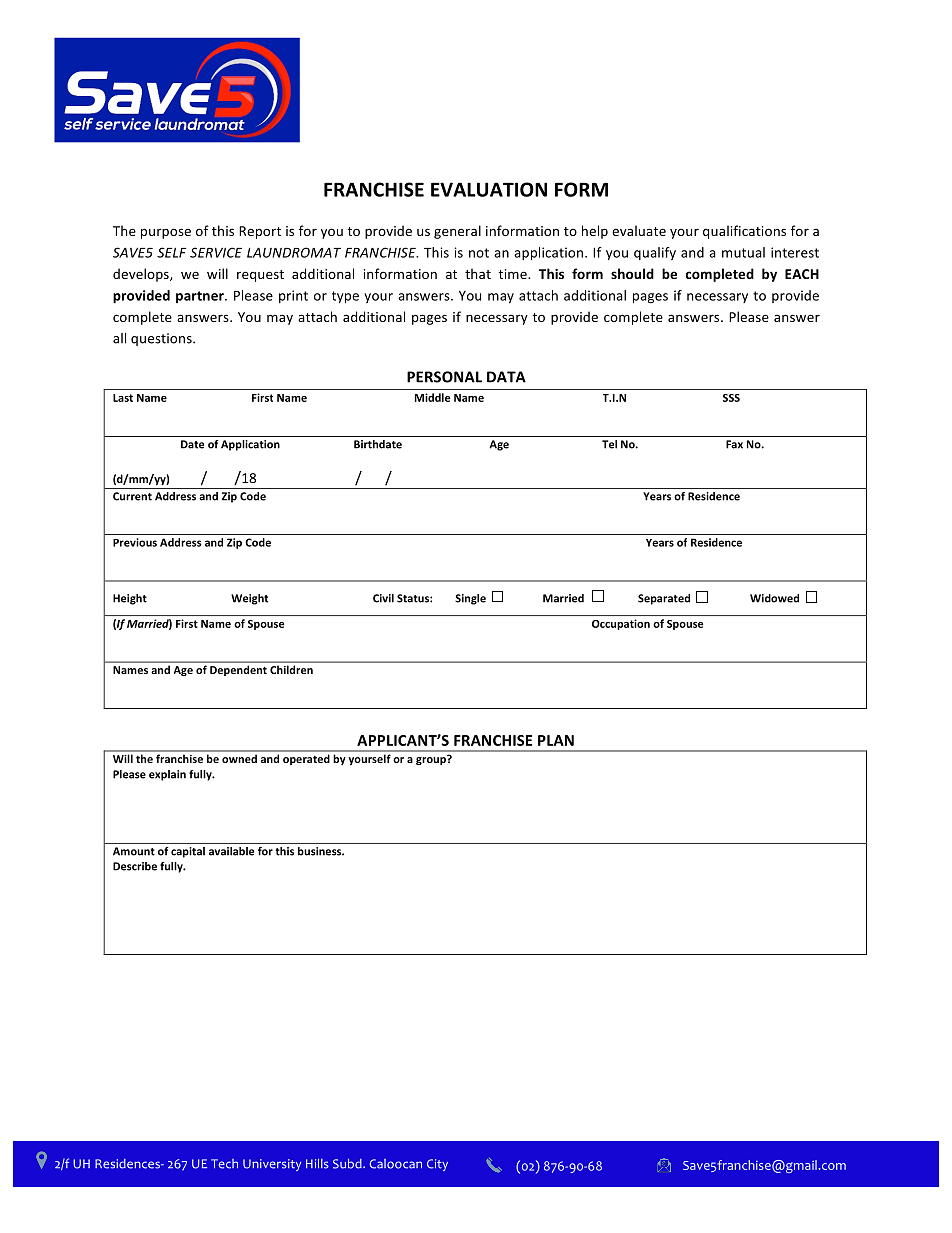 The image size is (952, 1233). I want to click on Widowed, so click(774, 598).
